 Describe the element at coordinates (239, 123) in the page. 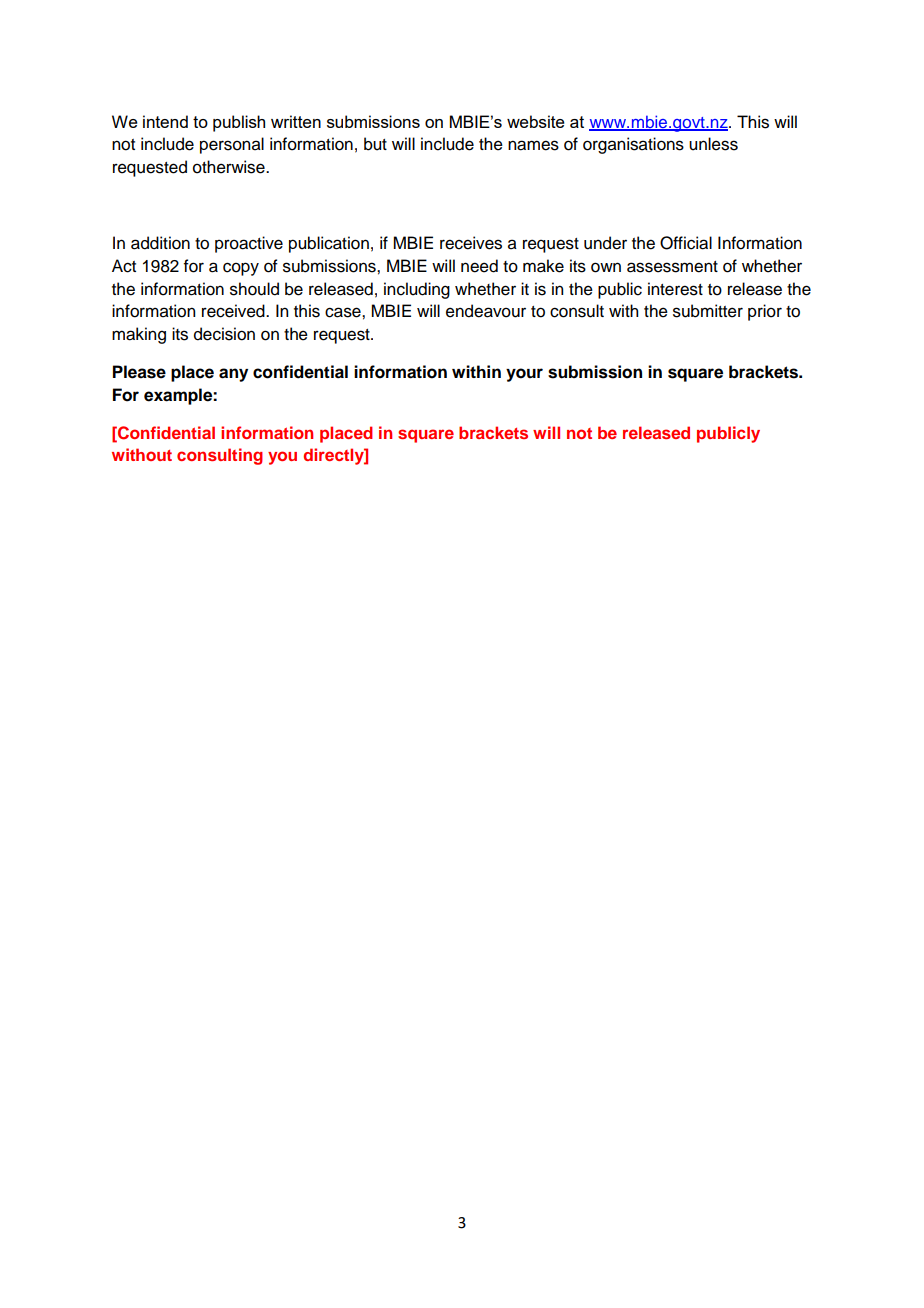

I see `publish` at that location.
